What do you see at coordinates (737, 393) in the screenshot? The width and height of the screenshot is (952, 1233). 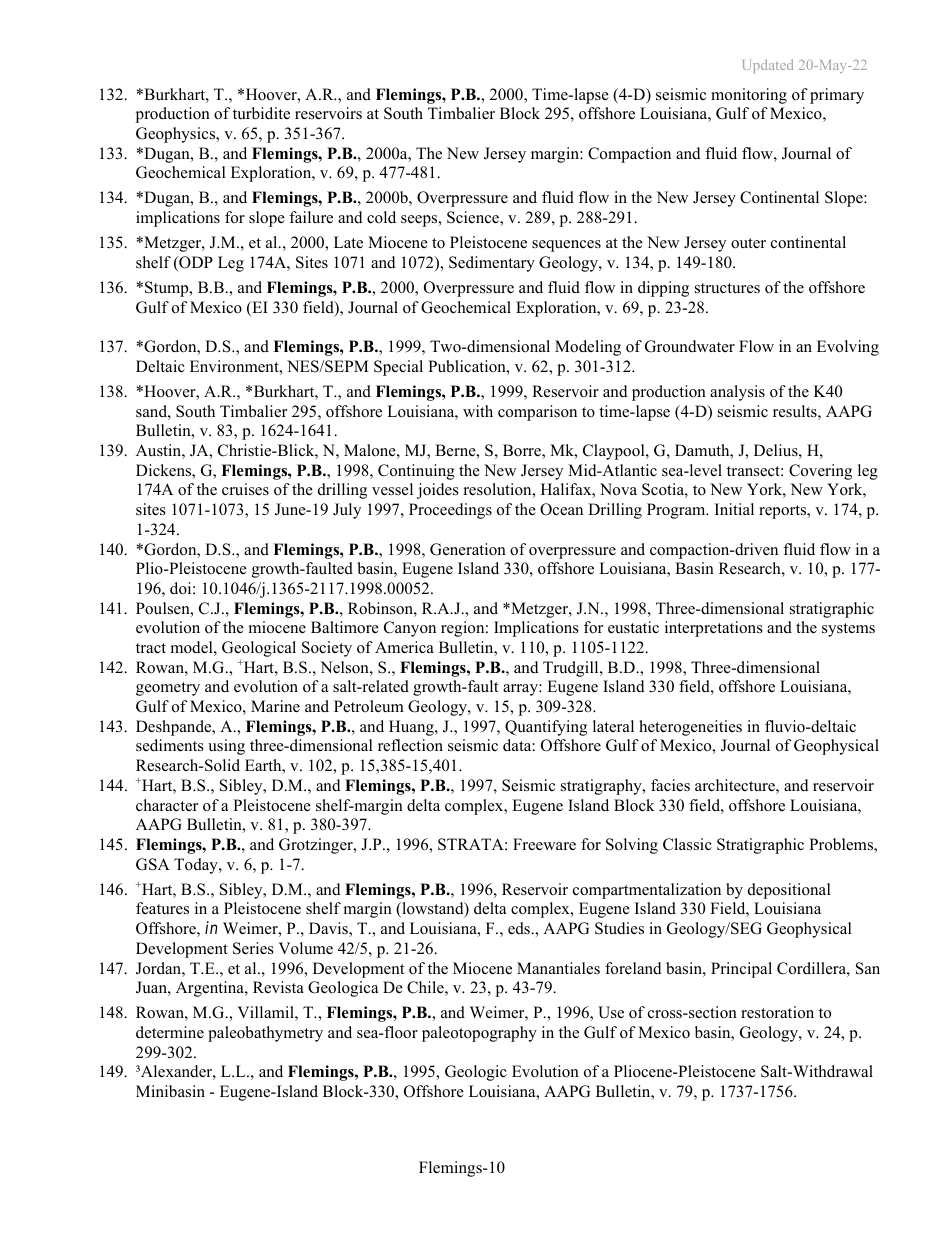 I see `analysis` at bounding box center [737, 393].
